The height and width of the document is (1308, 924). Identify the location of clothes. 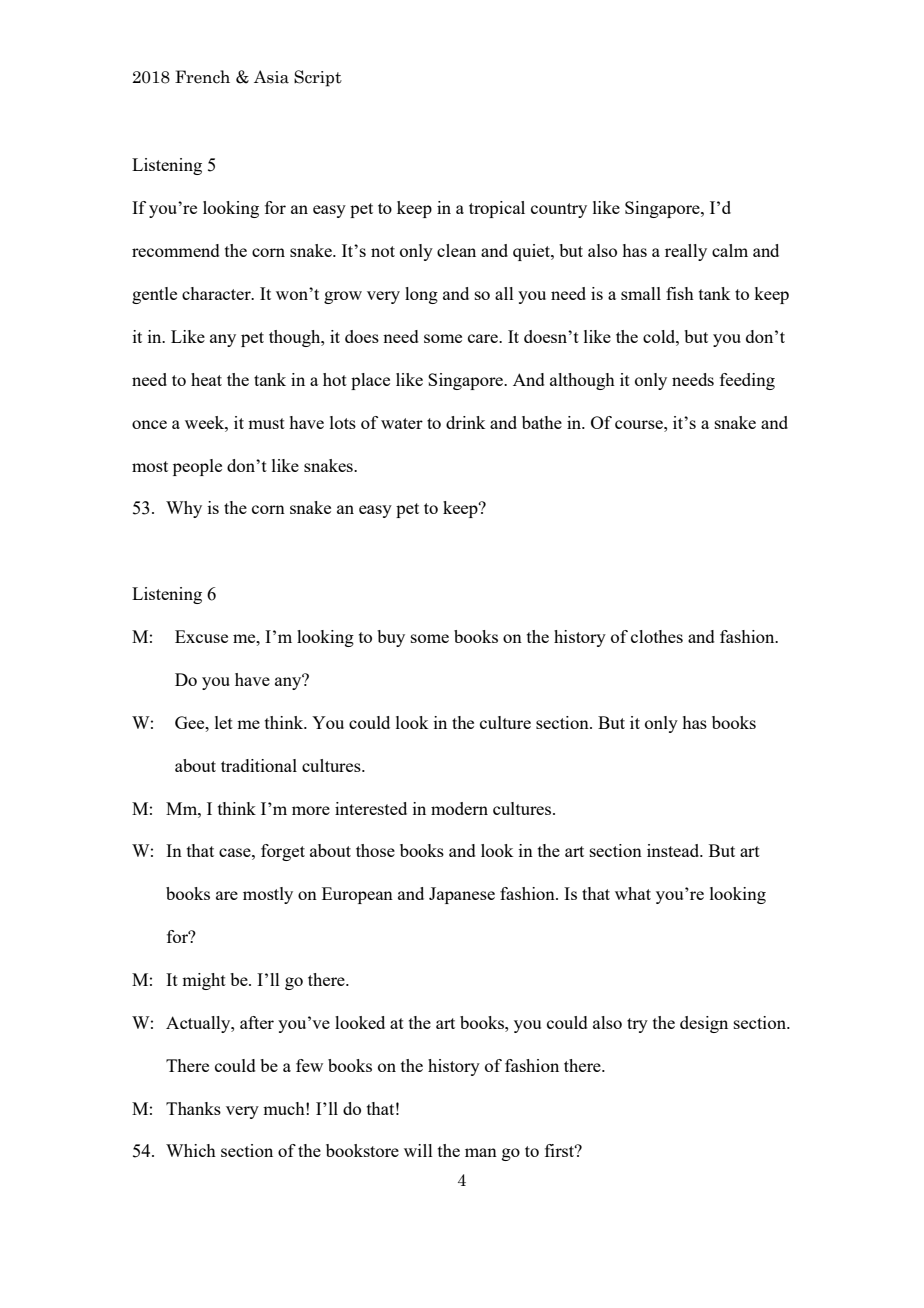
(657, 636).
